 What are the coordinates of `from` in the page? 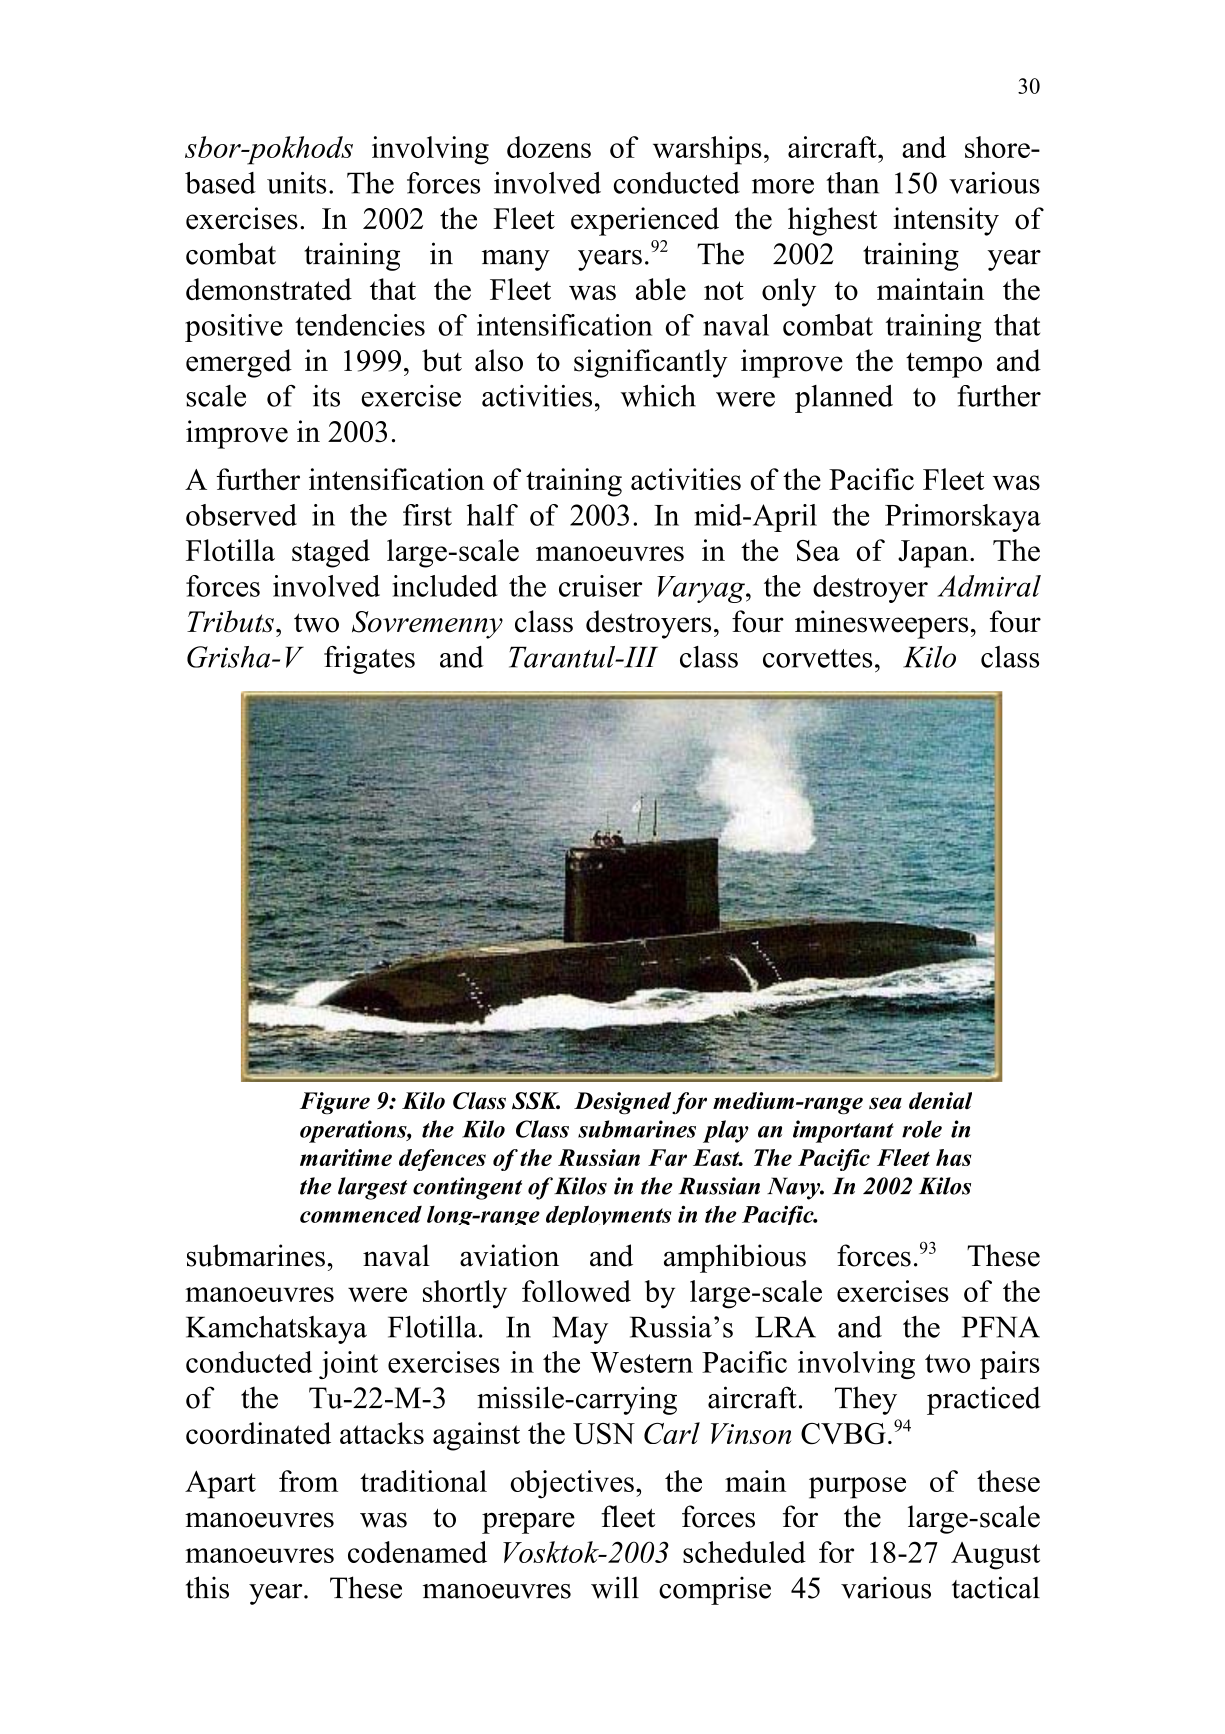 It's located at (308, 1481).
